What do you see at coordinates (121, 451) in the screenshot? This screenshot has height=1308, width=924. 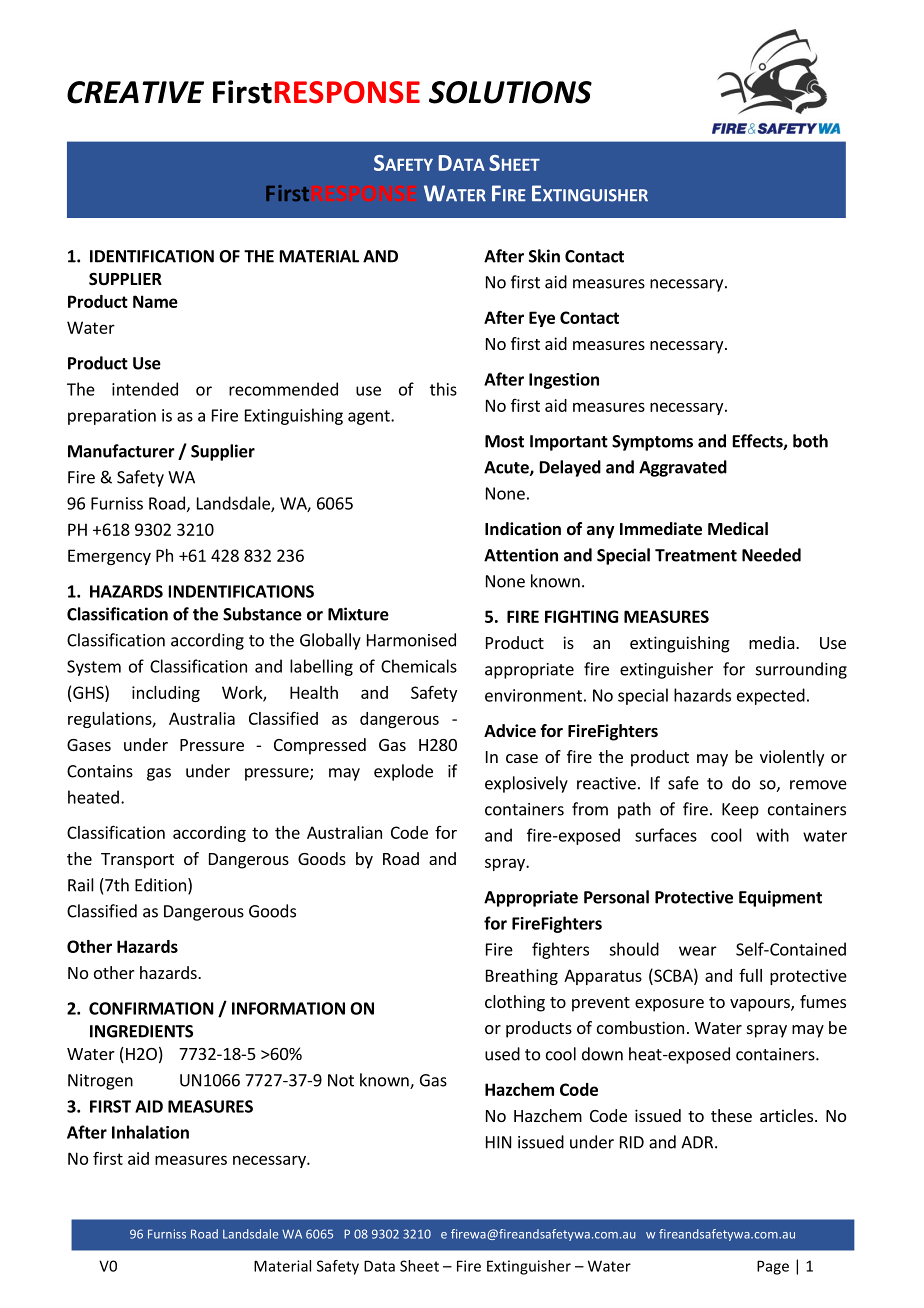 I see `Manufacturer` at bounding box center [121, 451].
